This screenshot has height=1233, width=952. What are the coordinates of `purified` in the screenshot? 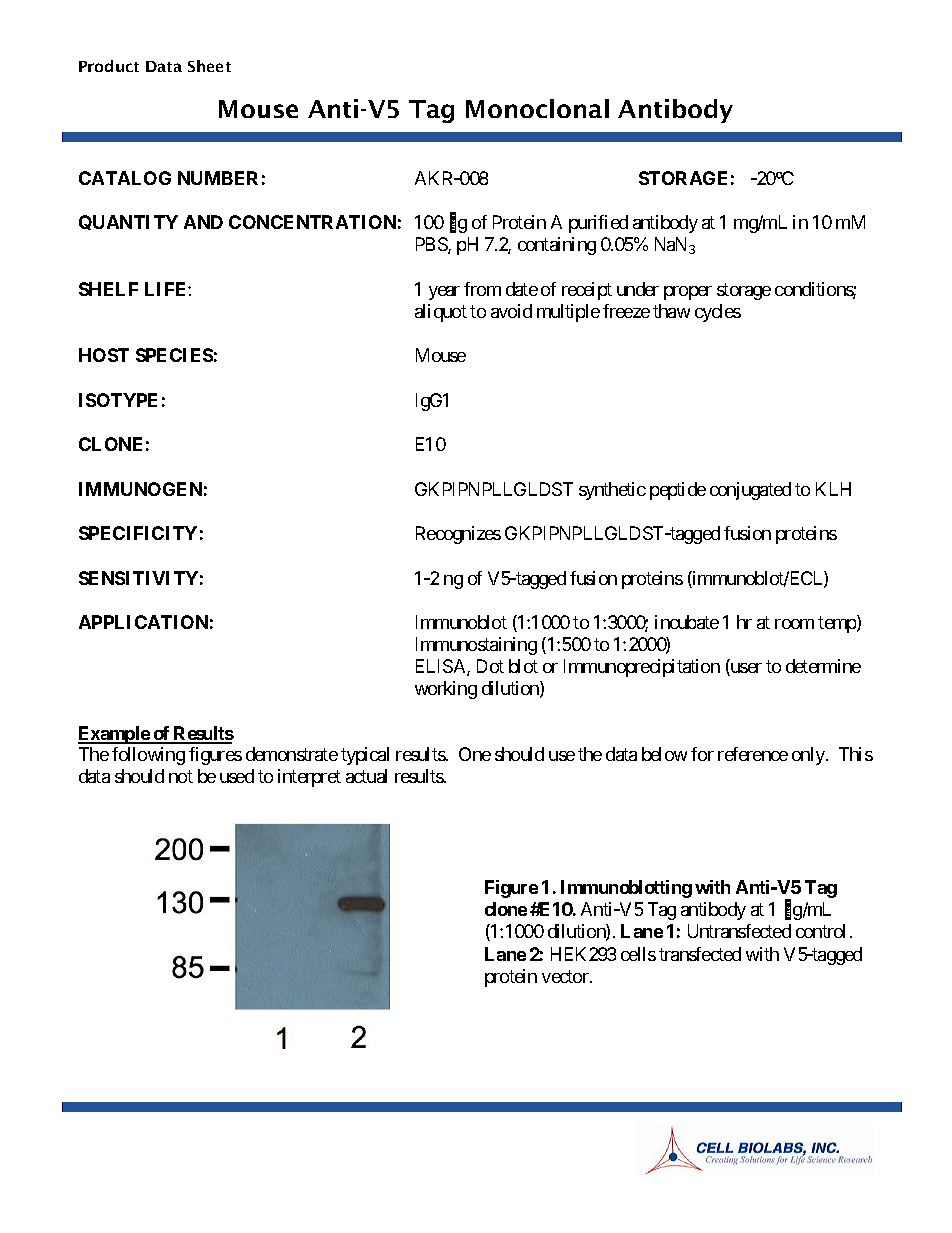 It's located at (598, 224).
